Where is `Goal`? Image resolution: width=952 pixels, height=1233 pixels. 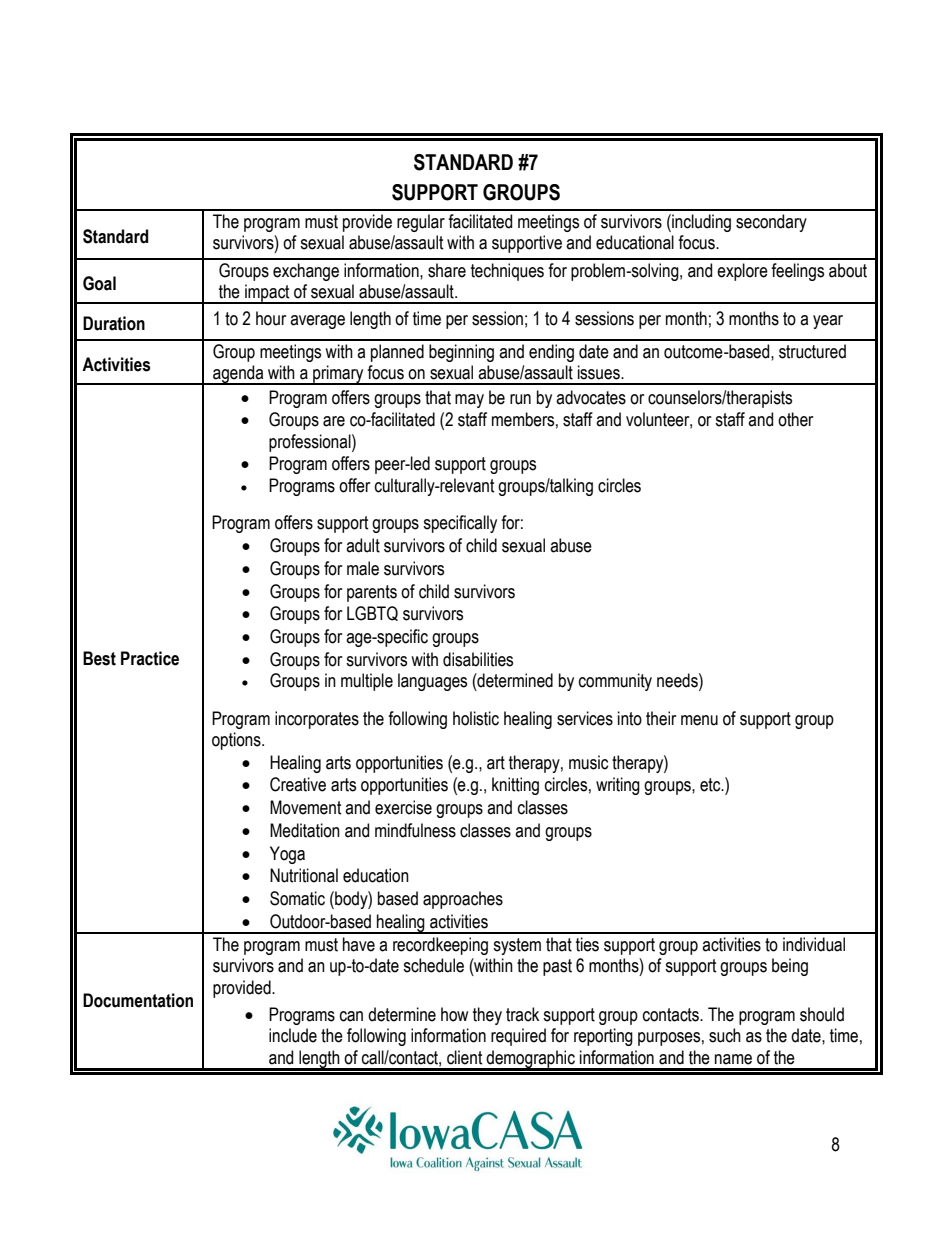 Goal is located at coordinates (99, 283).
